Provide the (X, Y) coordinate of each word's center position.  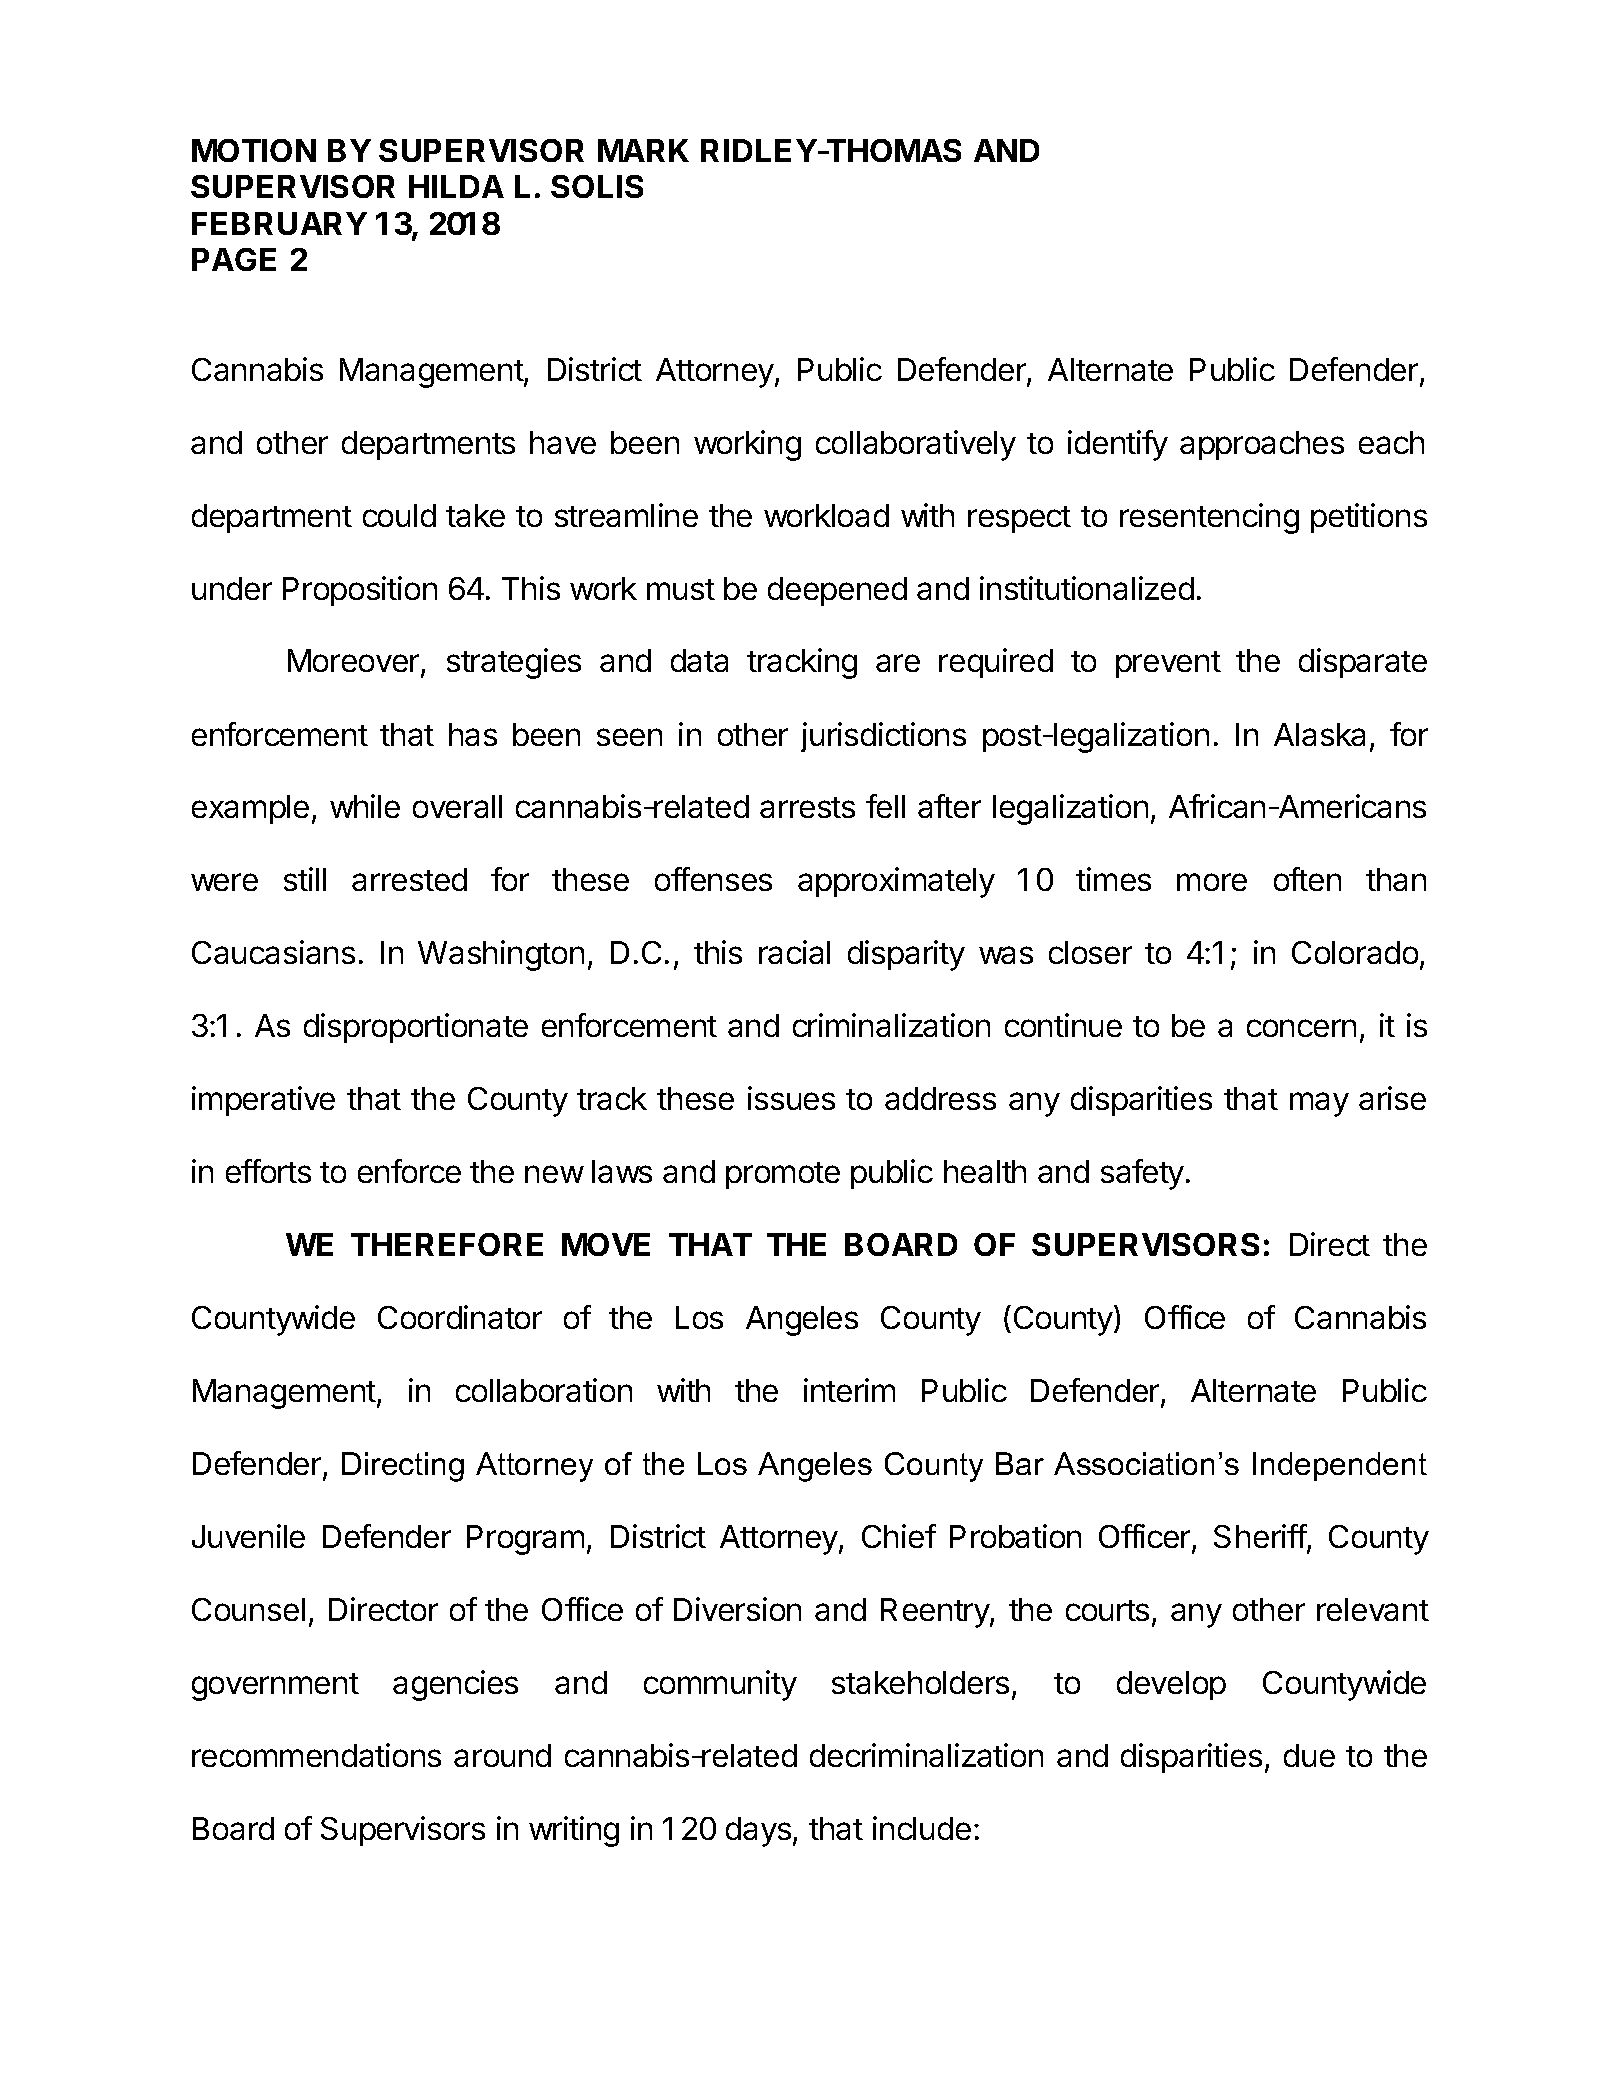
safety (1142, 1174)
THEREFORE (447, 1244)
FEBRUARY (279, 223)
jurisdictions (883, 737)
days (758, 1832)
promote (783, 1175)
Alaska (1319, 734)
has (473, 734)
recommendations (316, 1755)
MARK (643, 150)
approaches (1262, 445)
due (1309, 1755)
